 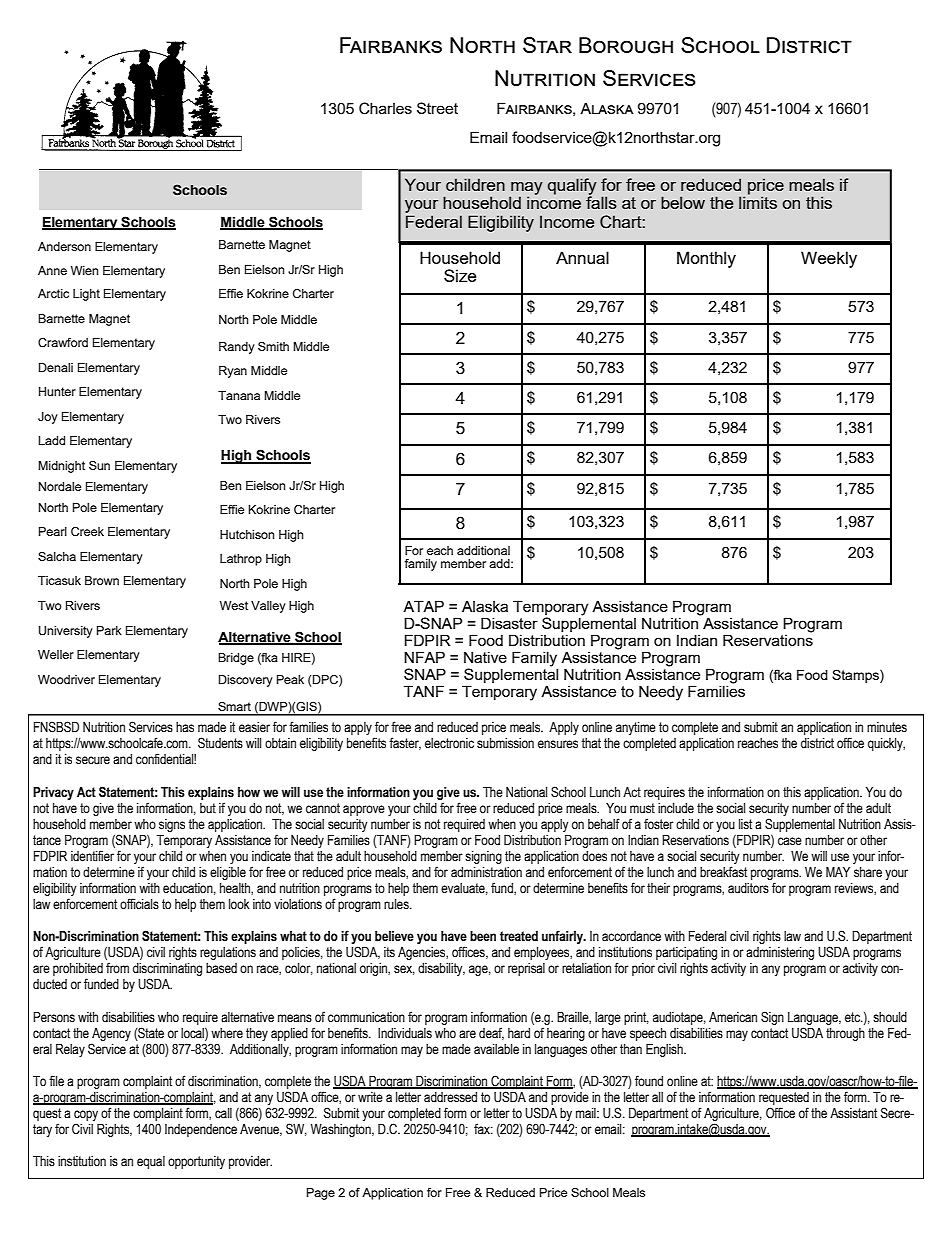 What do you see at coordinates (92, 856) in the document?
I see `identifier` at bounding box center [92, 856].
